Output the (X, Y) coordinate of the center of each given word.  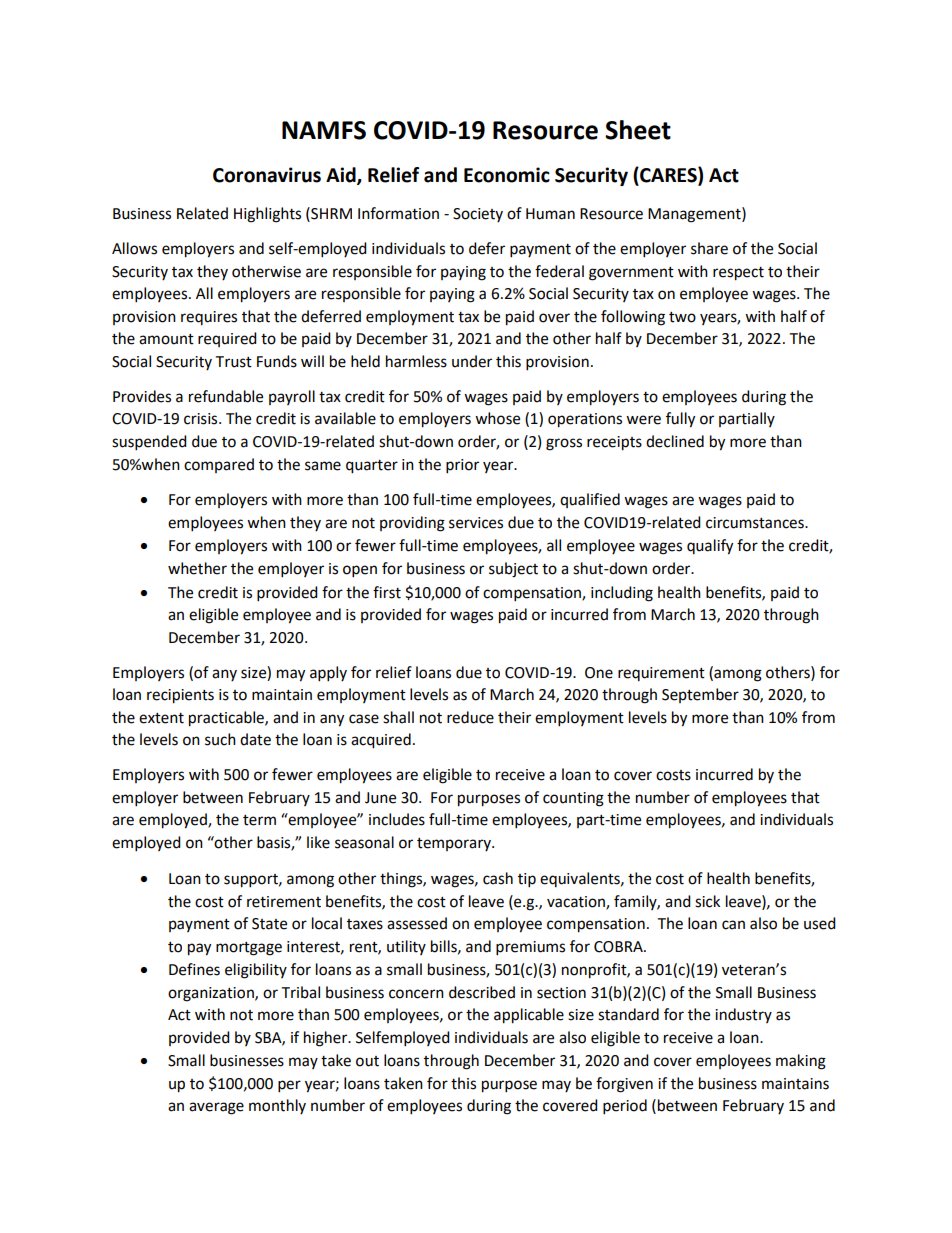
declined (675, 441)
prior (462, 466)
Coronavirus (267, 175)
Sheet (638, 130)
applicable (529, 1016)
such (220, 739)
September (700, 695)
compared (219, 465)
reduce (470, 717)
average (216, 1108)
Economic (507, 175)
